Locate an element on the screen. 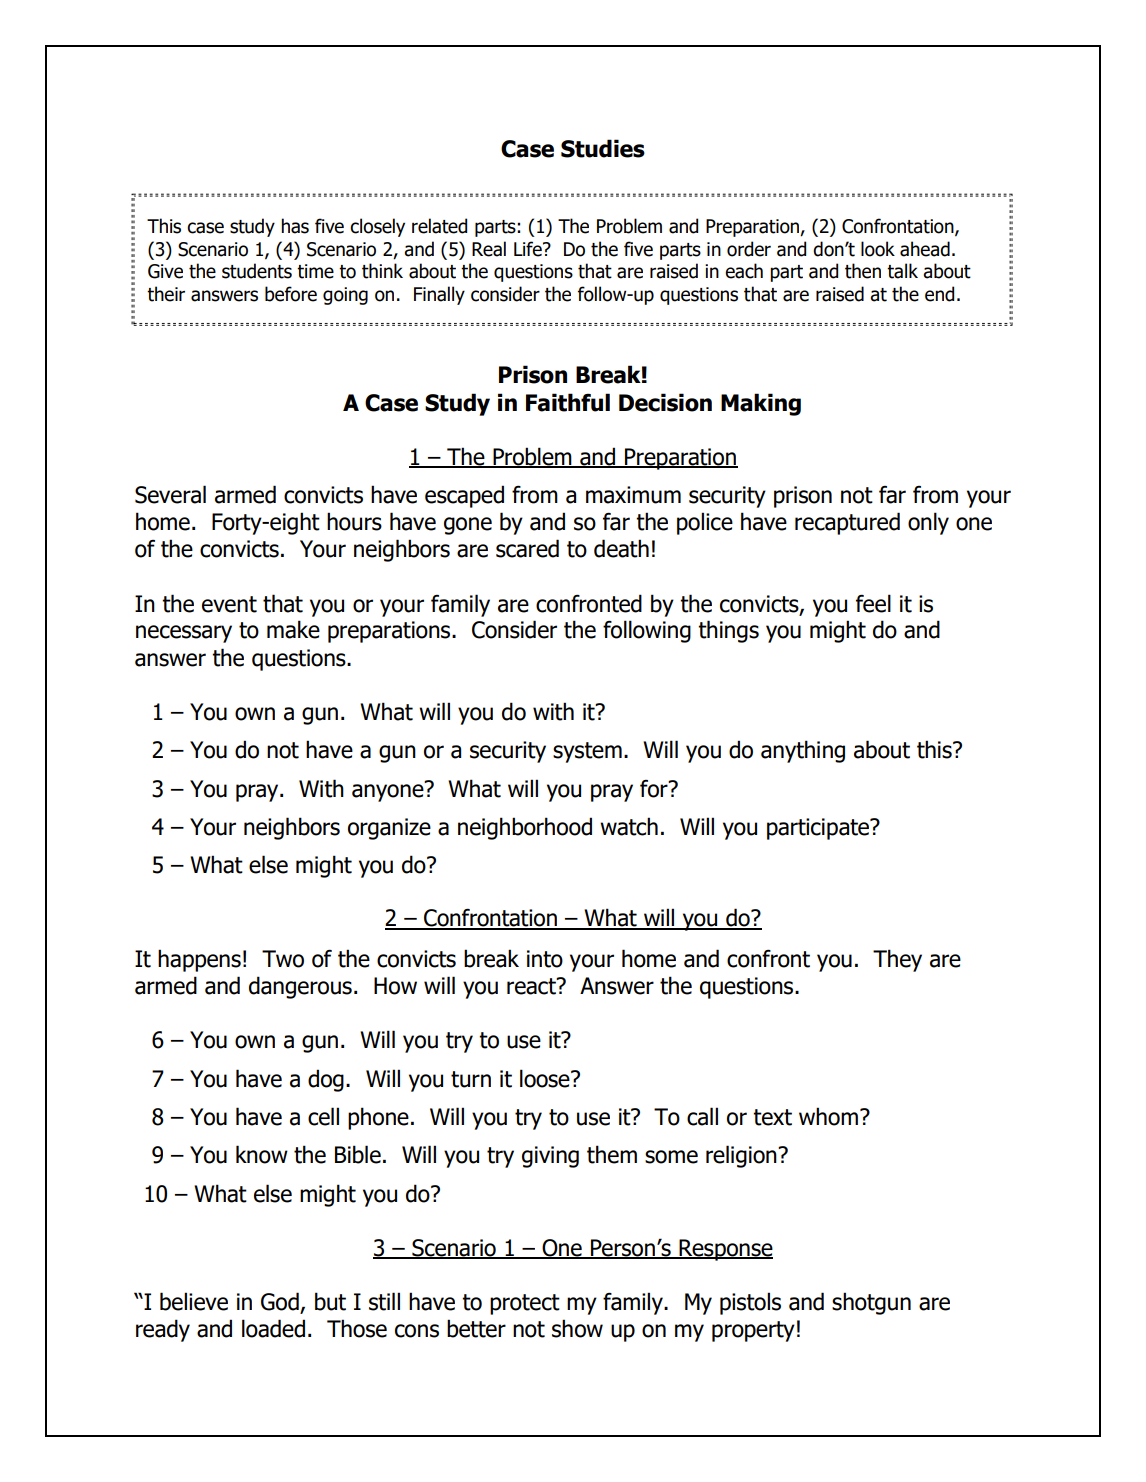 Image resolution: width=1146 pixels, height=1482 pixels. system is located at coordinates (587, 752).
